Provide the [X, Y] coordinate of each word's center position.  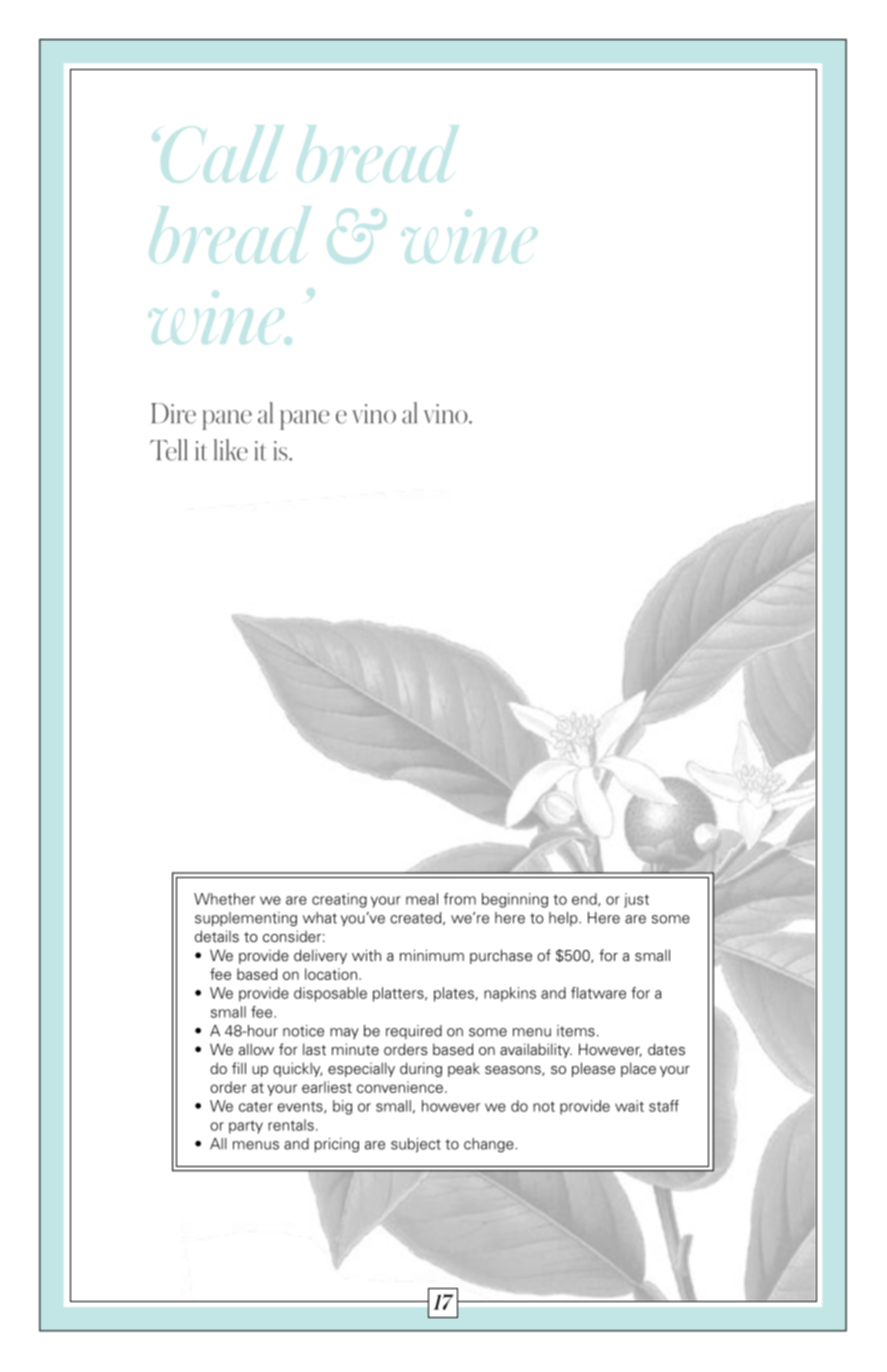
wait [629, 1106]
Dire [173, 413]
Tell [168, 450]
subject [416, 1145]
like [231, 450]
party [246, 1127]
